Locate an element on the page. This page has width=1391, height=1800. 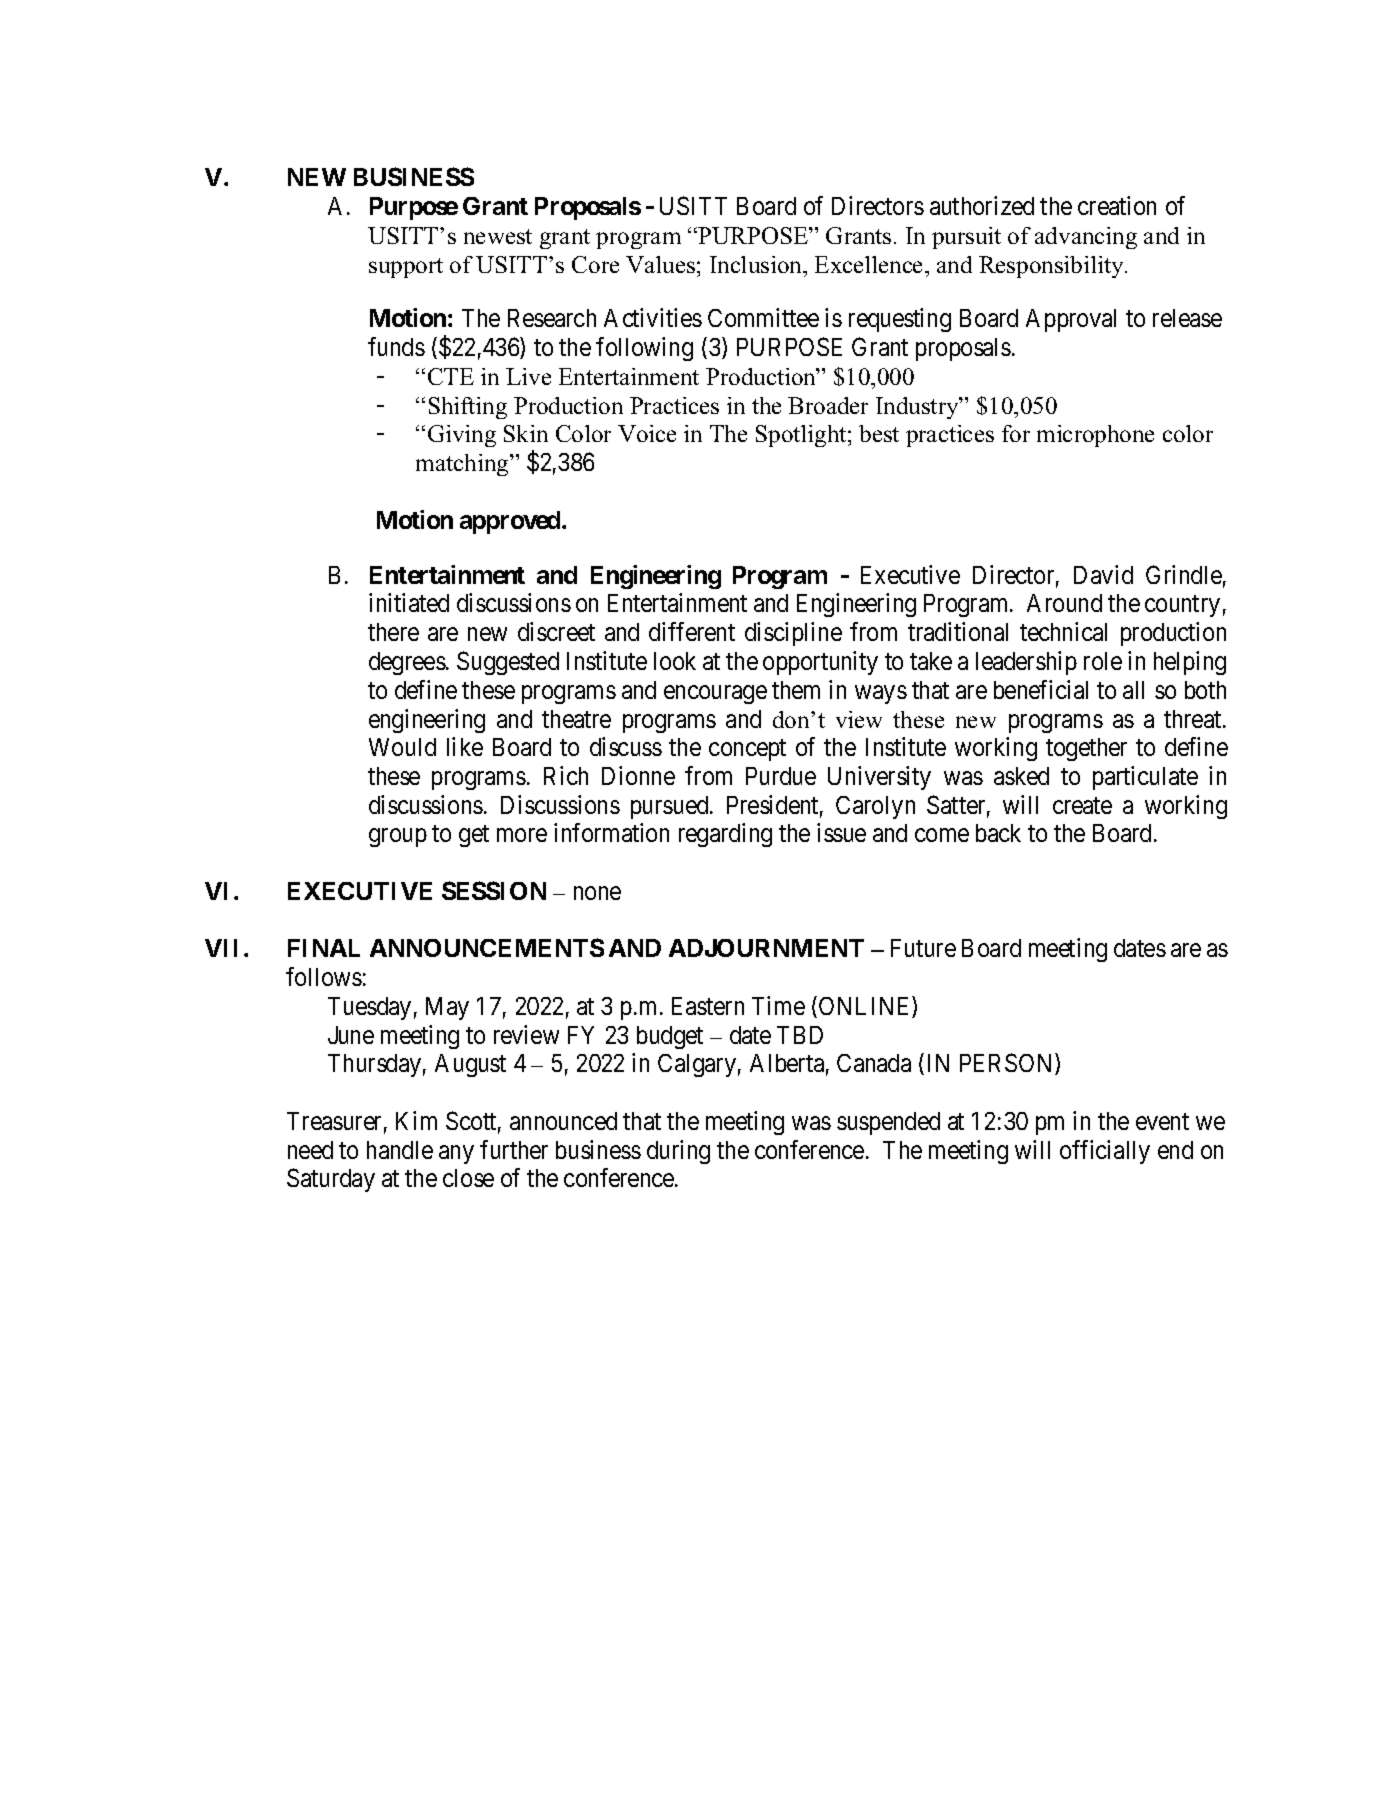
Inclusion is located at coordinates (757, 264).
